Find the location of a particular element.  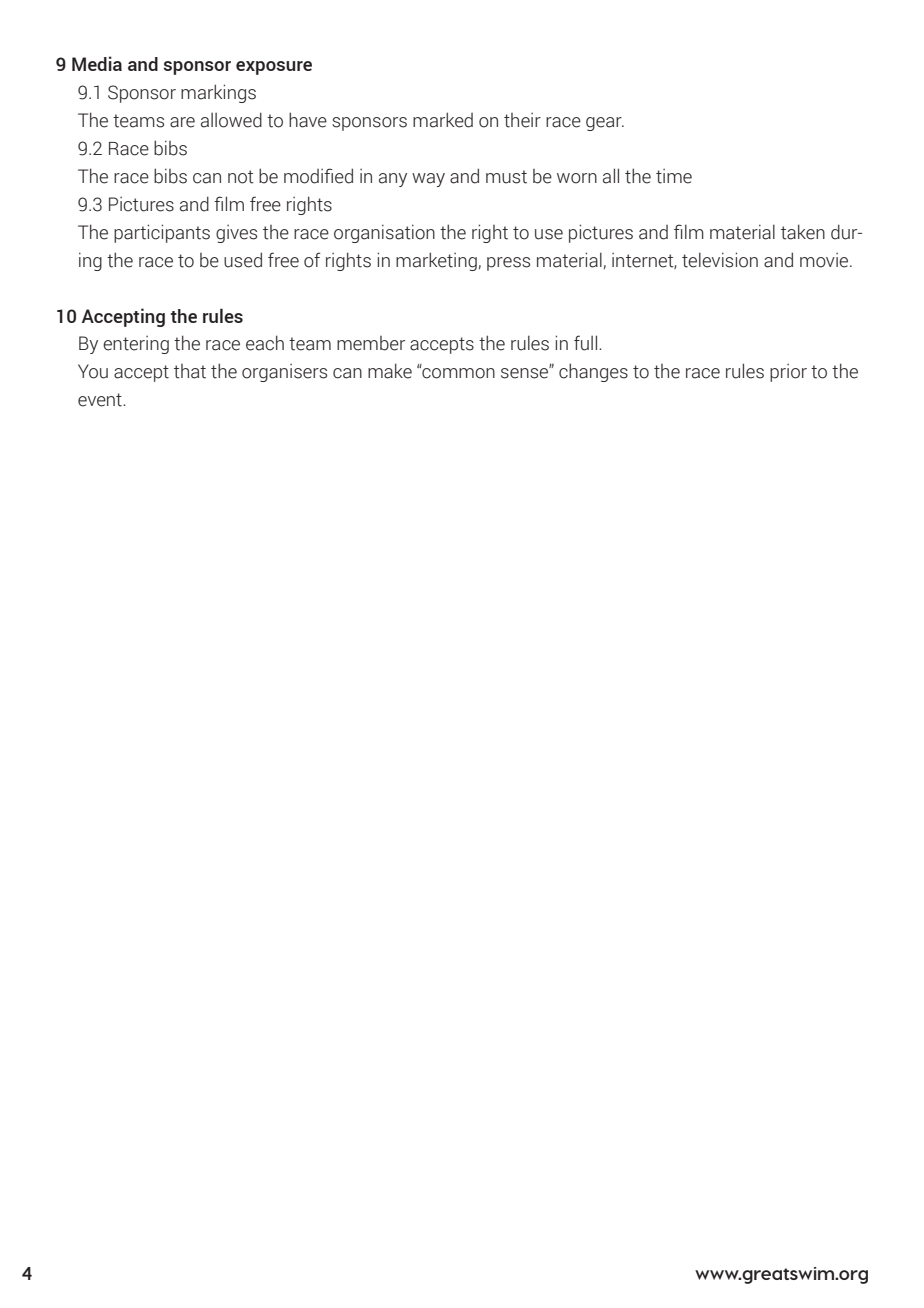

entering is located at coordinates (136, 345).
